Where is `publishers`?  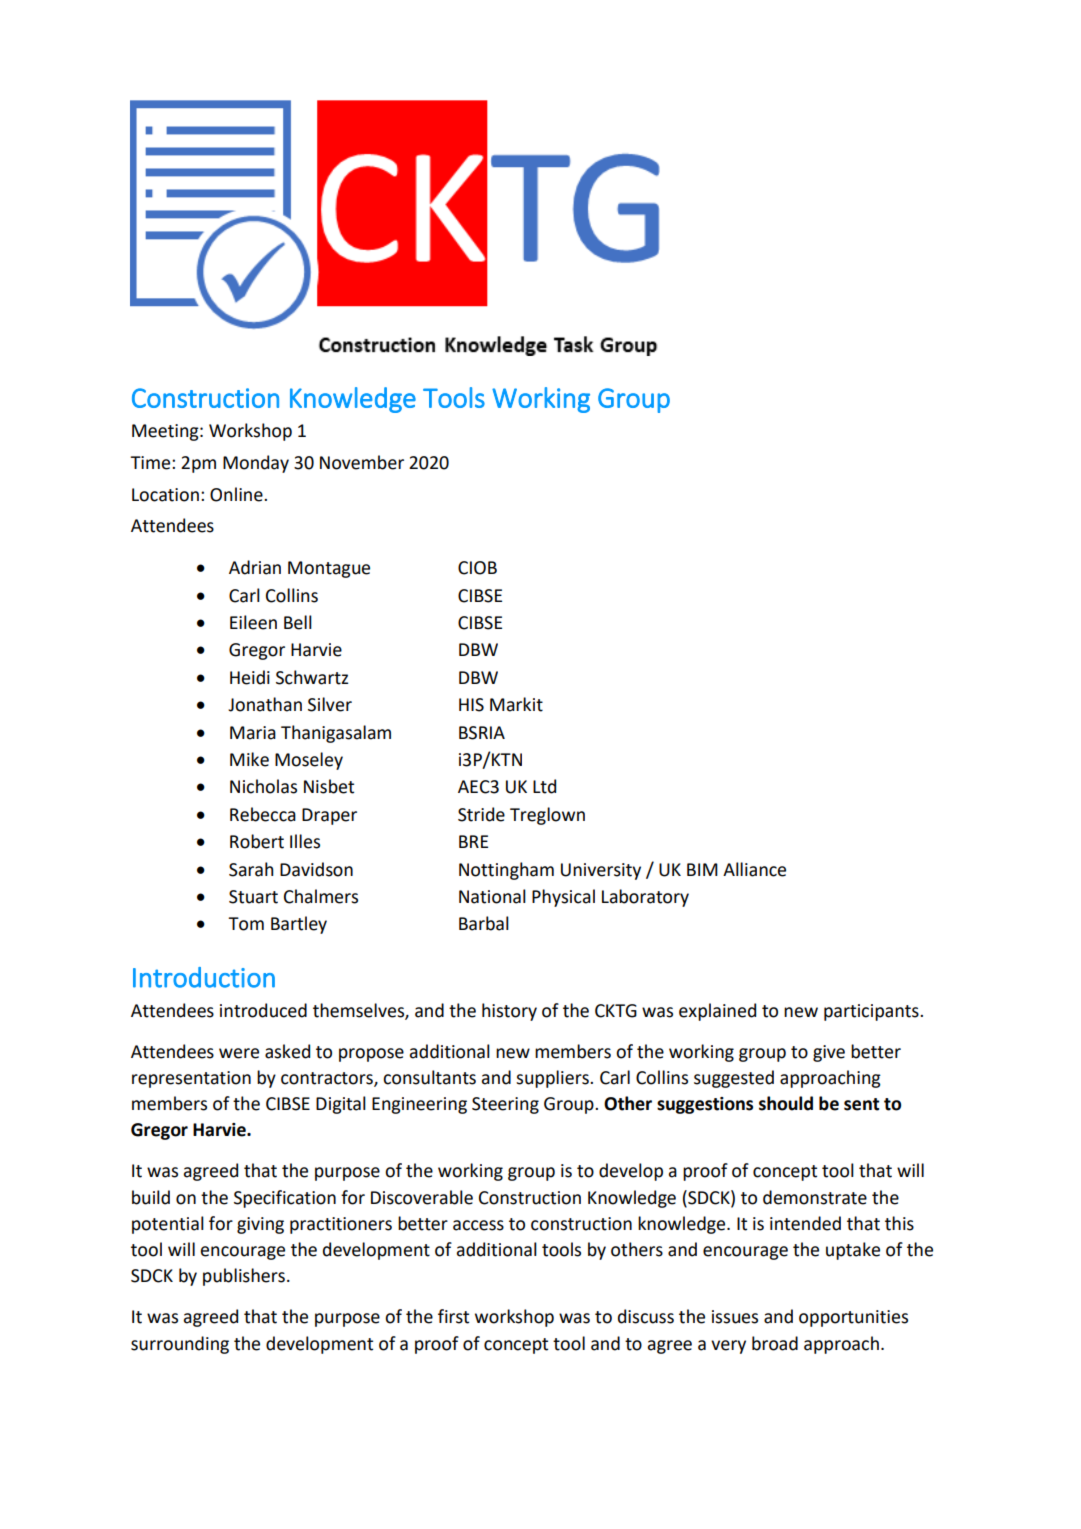 publishers is located at coordinates (244, 1277).
